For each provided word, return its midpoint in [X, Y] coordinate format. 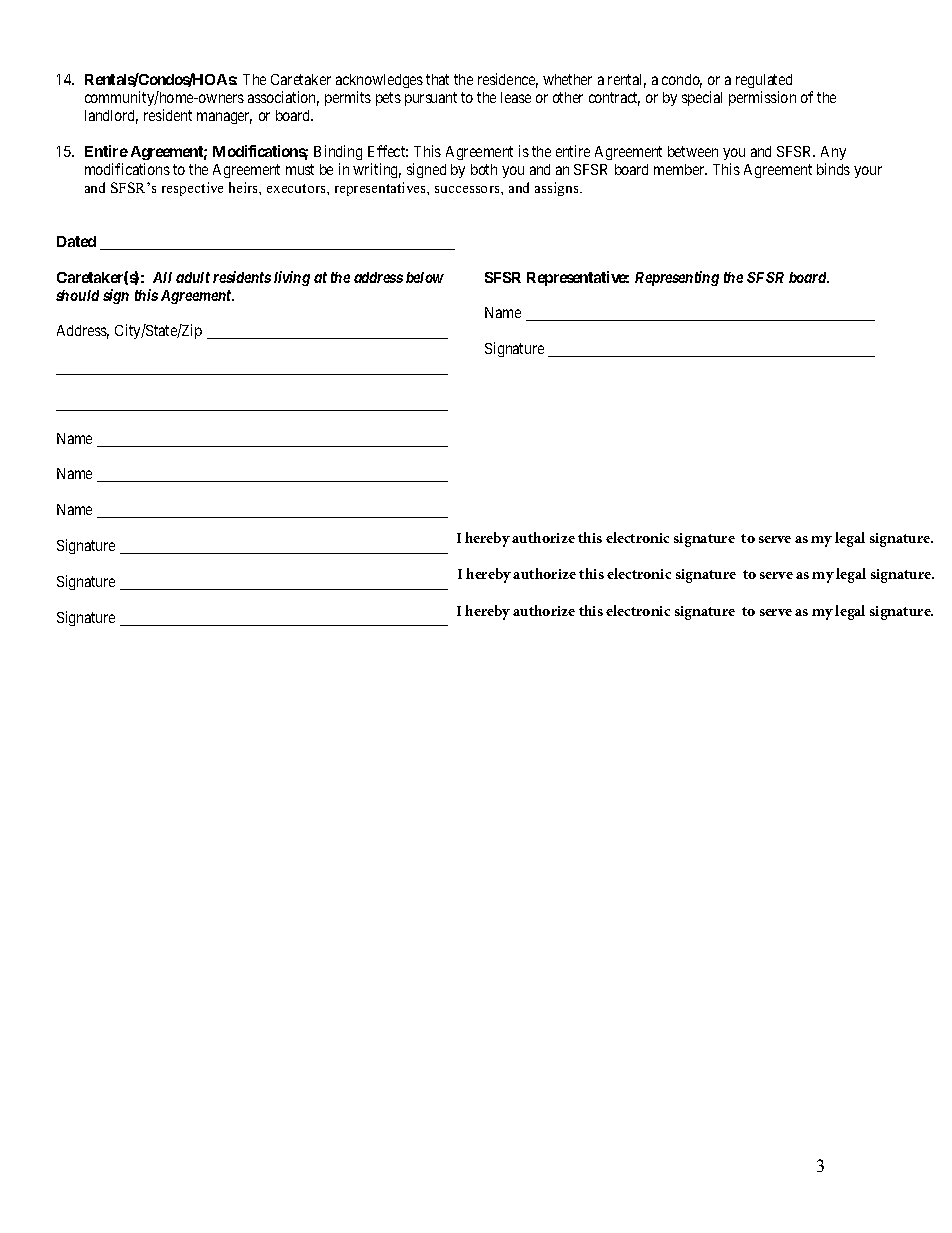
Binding [338, 152]
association [283, 98]
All [162, 277]
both [484, 169]
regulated [764, 83]
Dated [76, 241]
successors [468, 189]
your [868, 172]
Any [833, 153]
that [437, 79]
